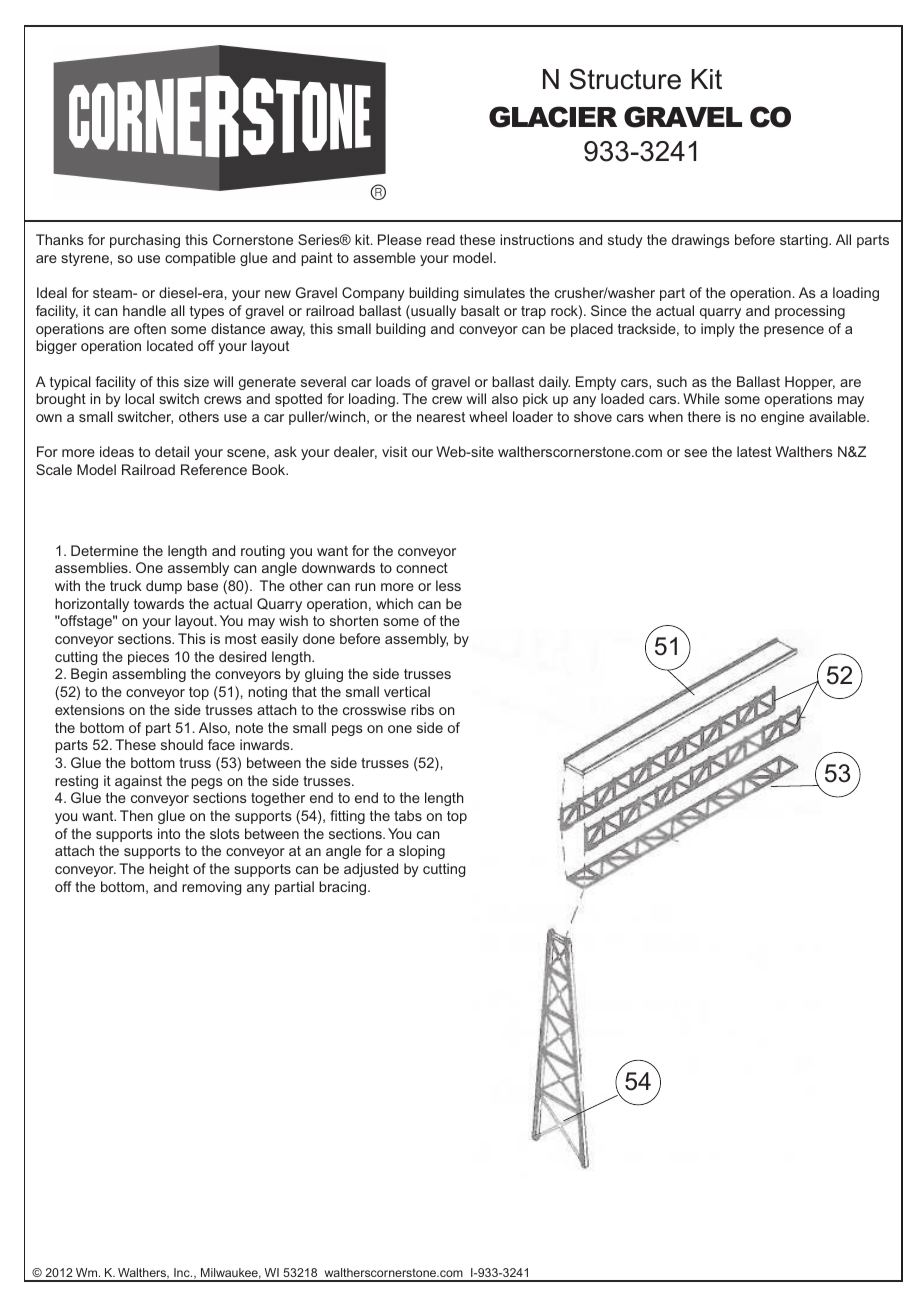 The height and width of the screenshot is (1308, 924). Describe the element at coordinates (169, 870) in the screenshot. I see `height` at that location.
